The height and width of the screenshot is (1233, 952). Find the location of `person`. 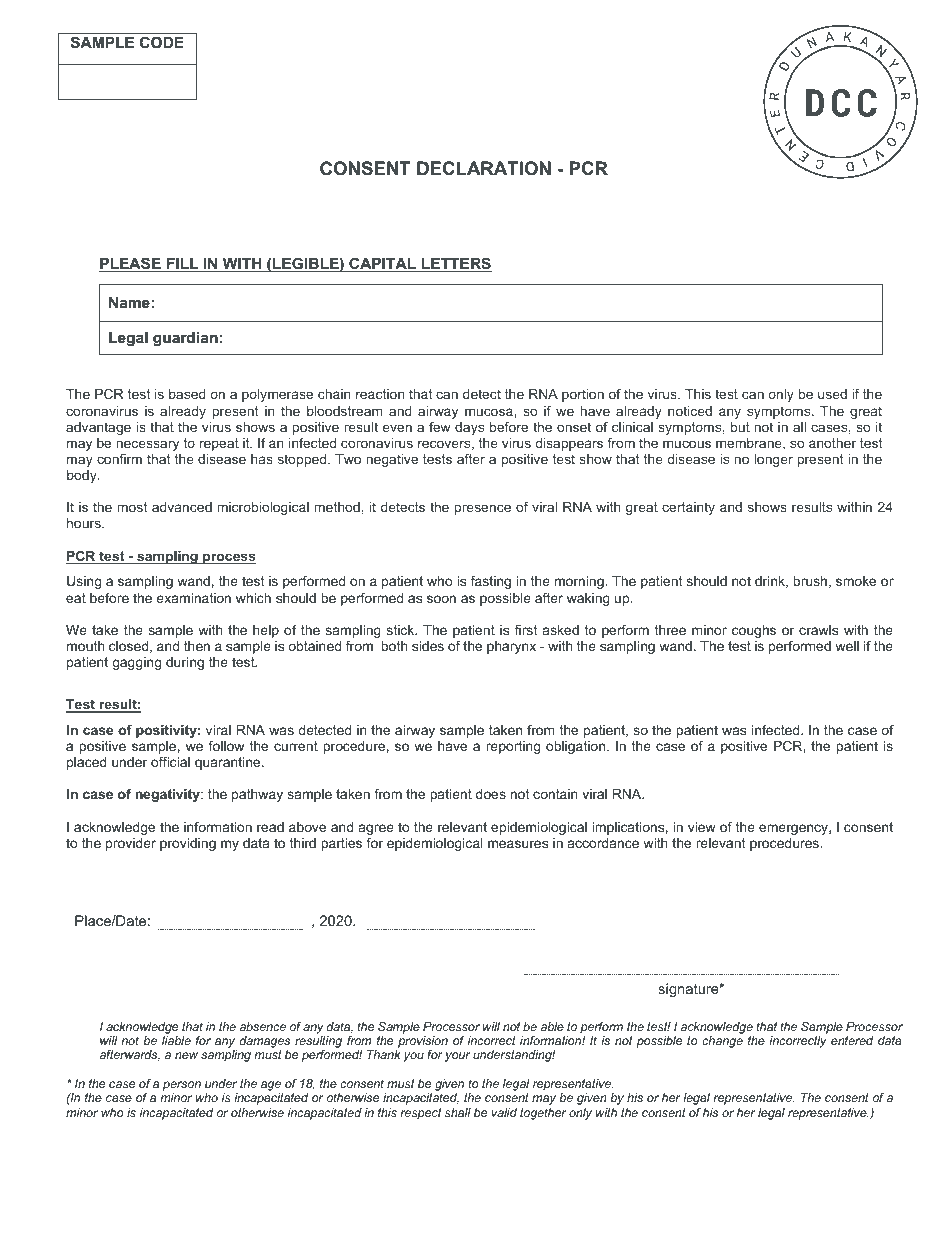

person is located at coordinates (182, 1086).
